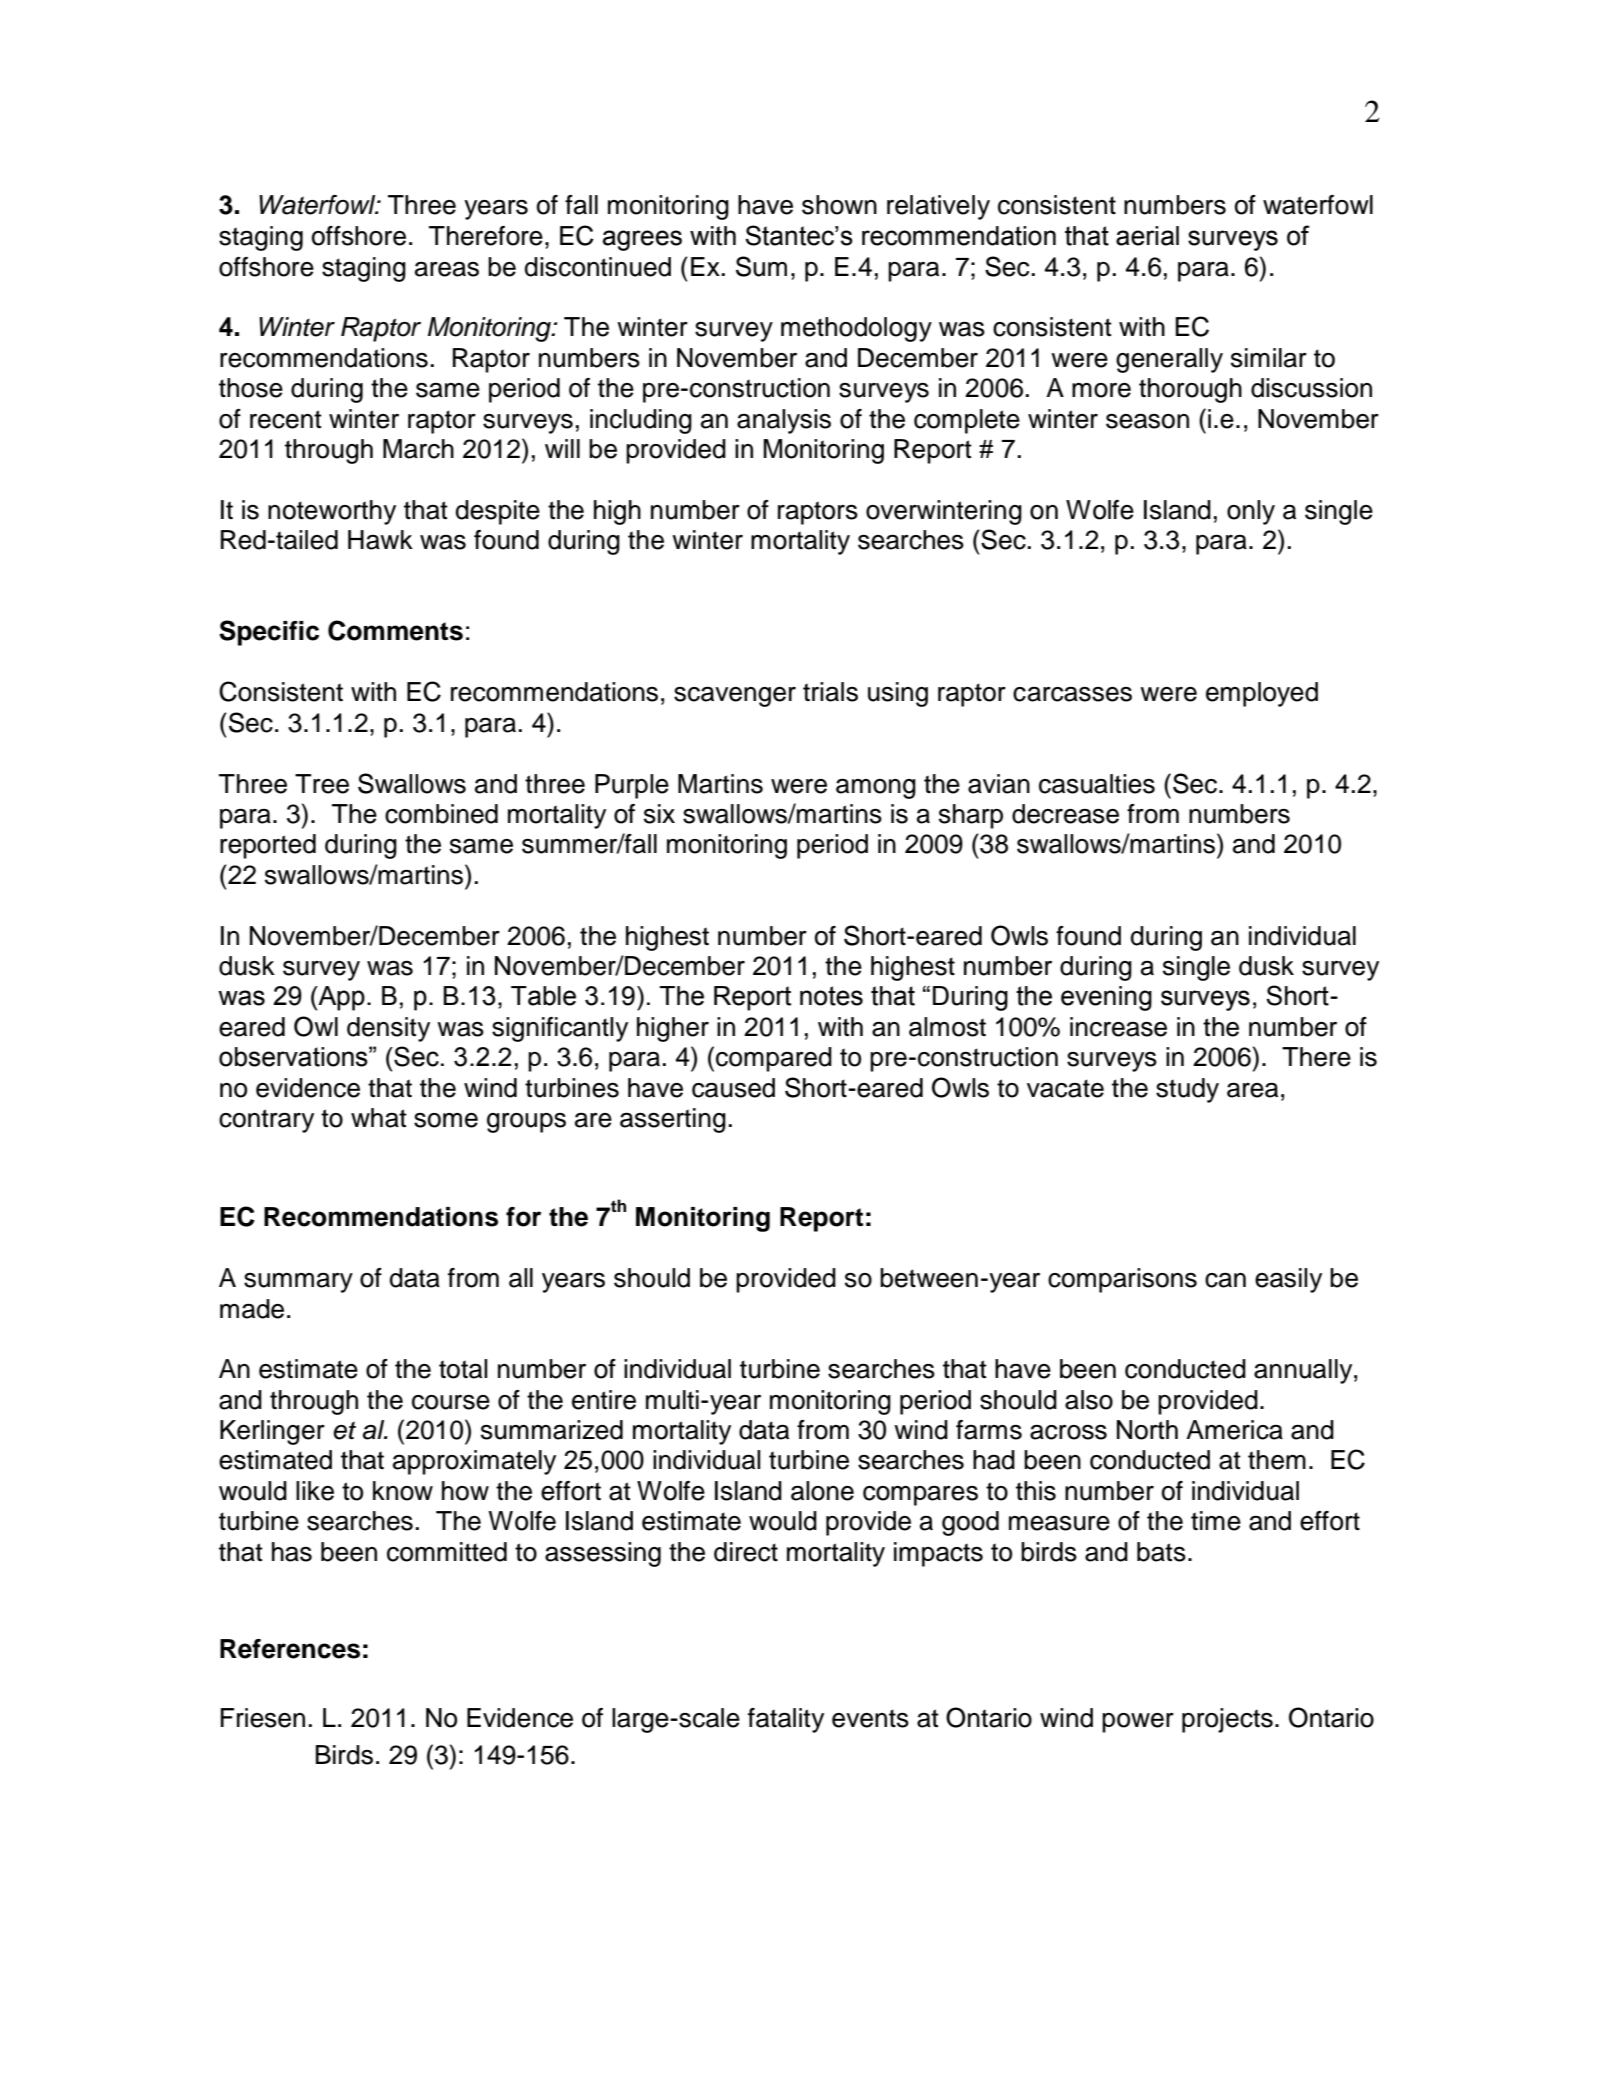  Describe the element at coordinates (673, 1120) in the document. I see `asserting` at that location.
